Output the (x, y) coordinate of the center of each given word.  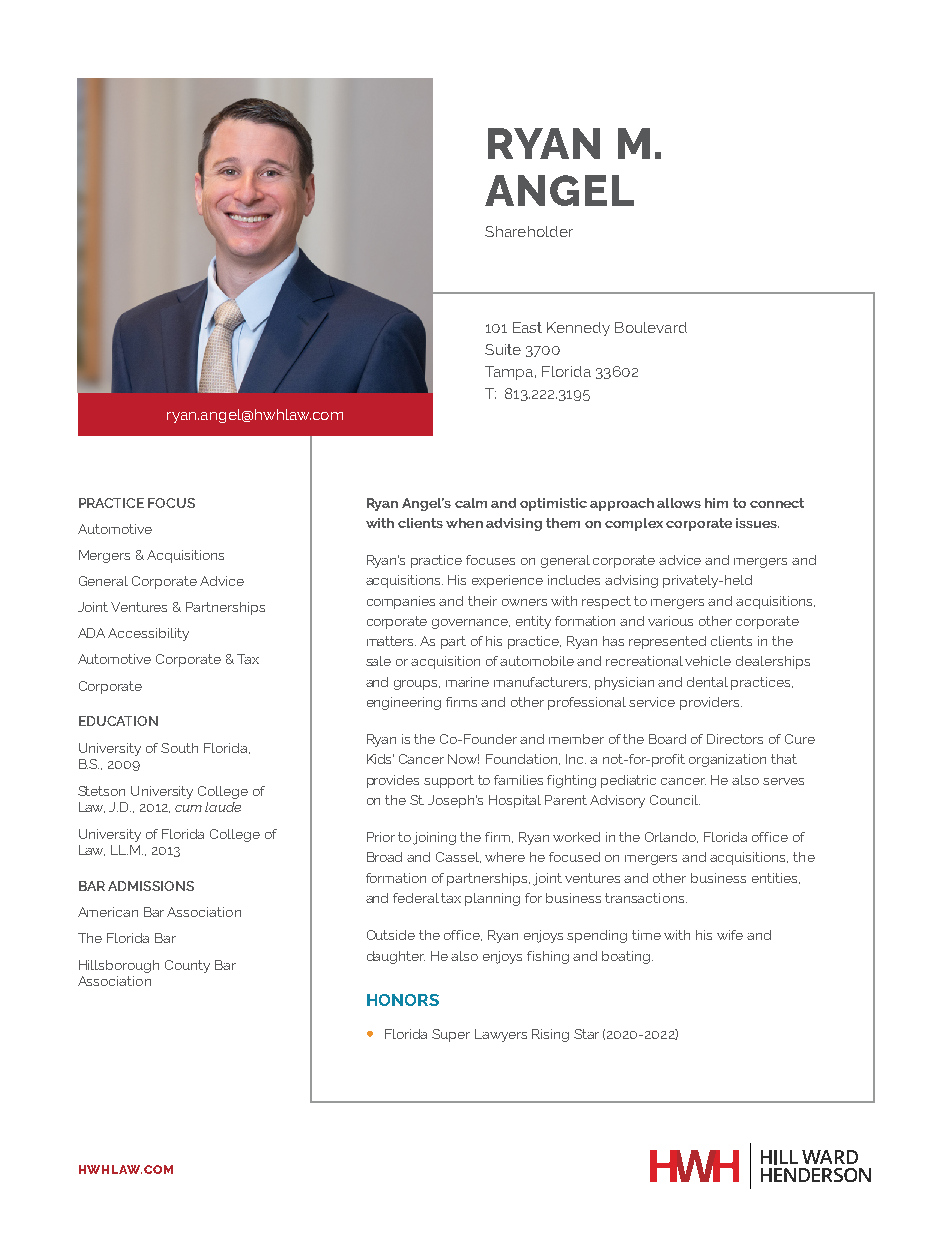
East (527, 327)
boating (626, 957)
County (187, 966)
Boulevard (651, 327)
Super (451, 1035)
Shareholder (529, 231)
